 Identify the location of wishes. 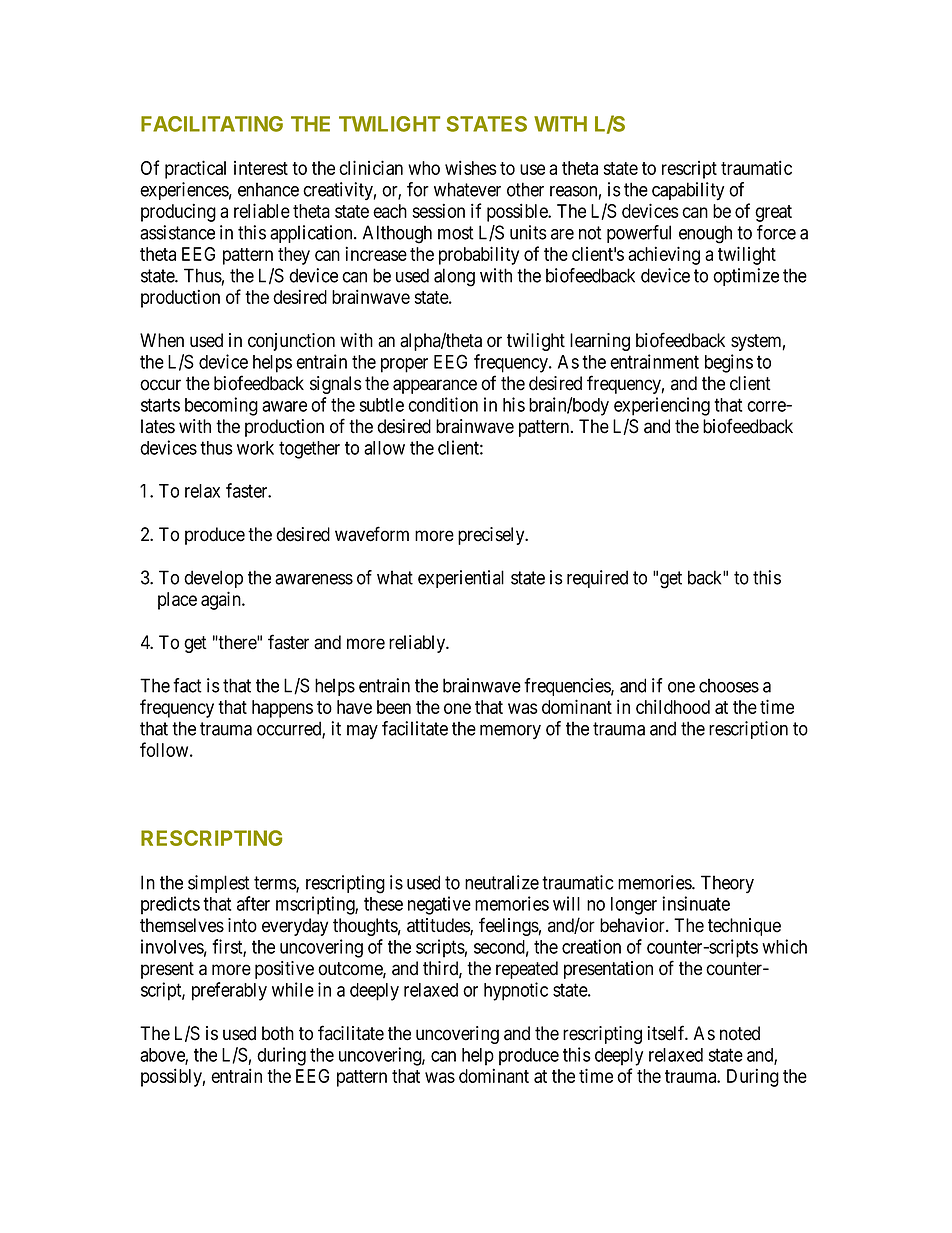
(471, 167).
